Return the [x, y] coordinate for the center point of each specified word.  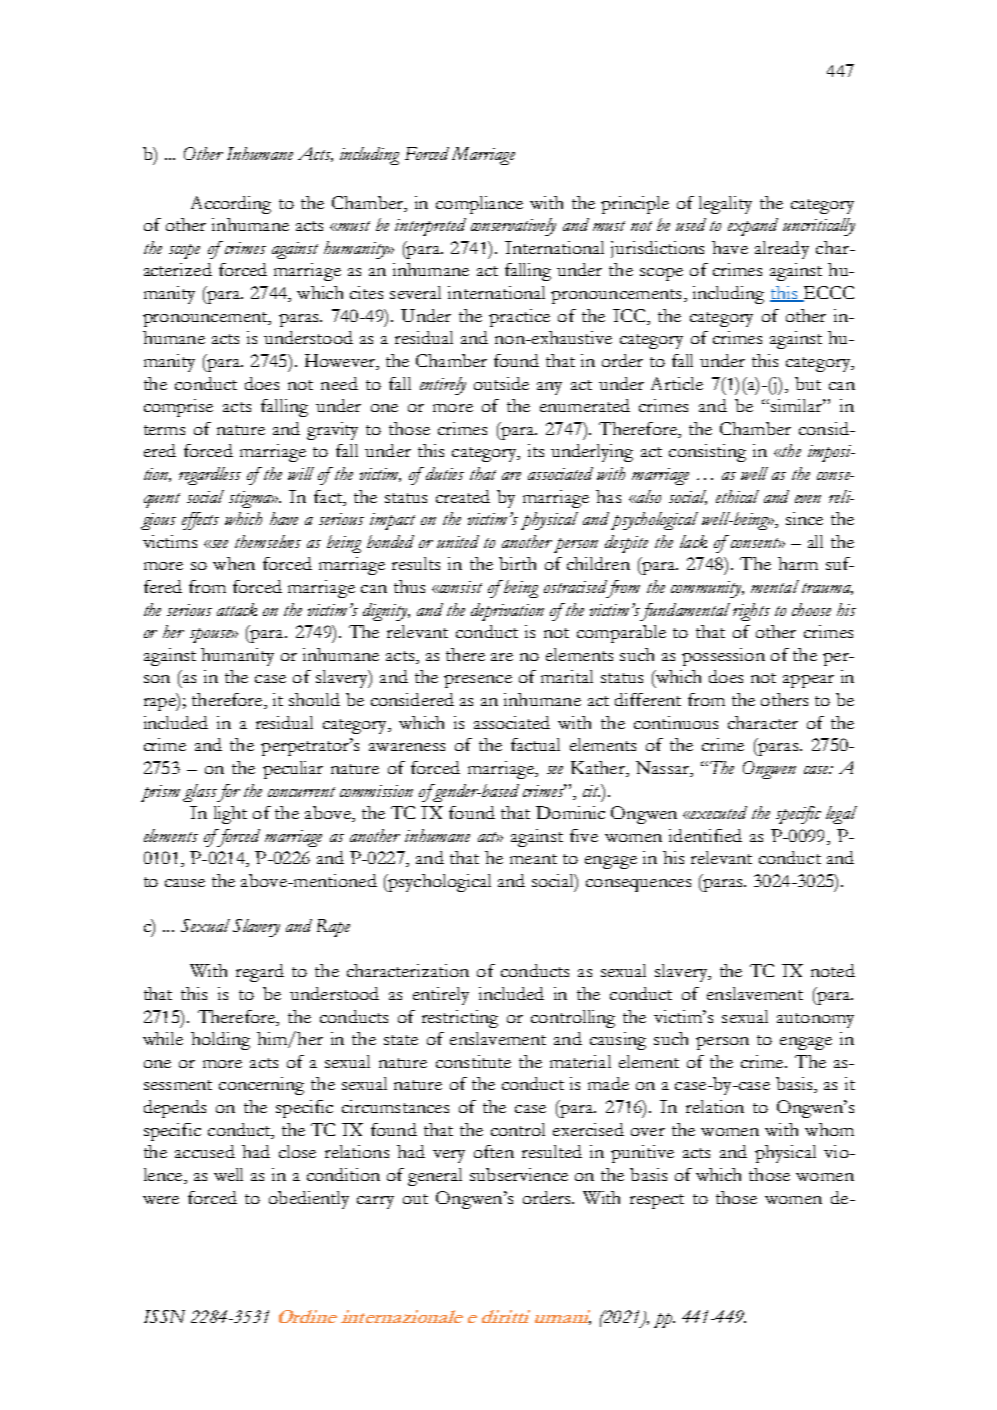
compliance [479, 205]
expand [753, 227]
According [231, 205]
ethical [737, 496]
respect [657, 1201]
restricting [460, 1019]
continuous [676, 722]
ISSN [164, 1316]
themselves [268, 541]
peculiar [293, 770]
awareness [407, 747]
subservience [519, 1174]
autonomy [815, 1020]
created [463, 496]
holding [220, 1041]
